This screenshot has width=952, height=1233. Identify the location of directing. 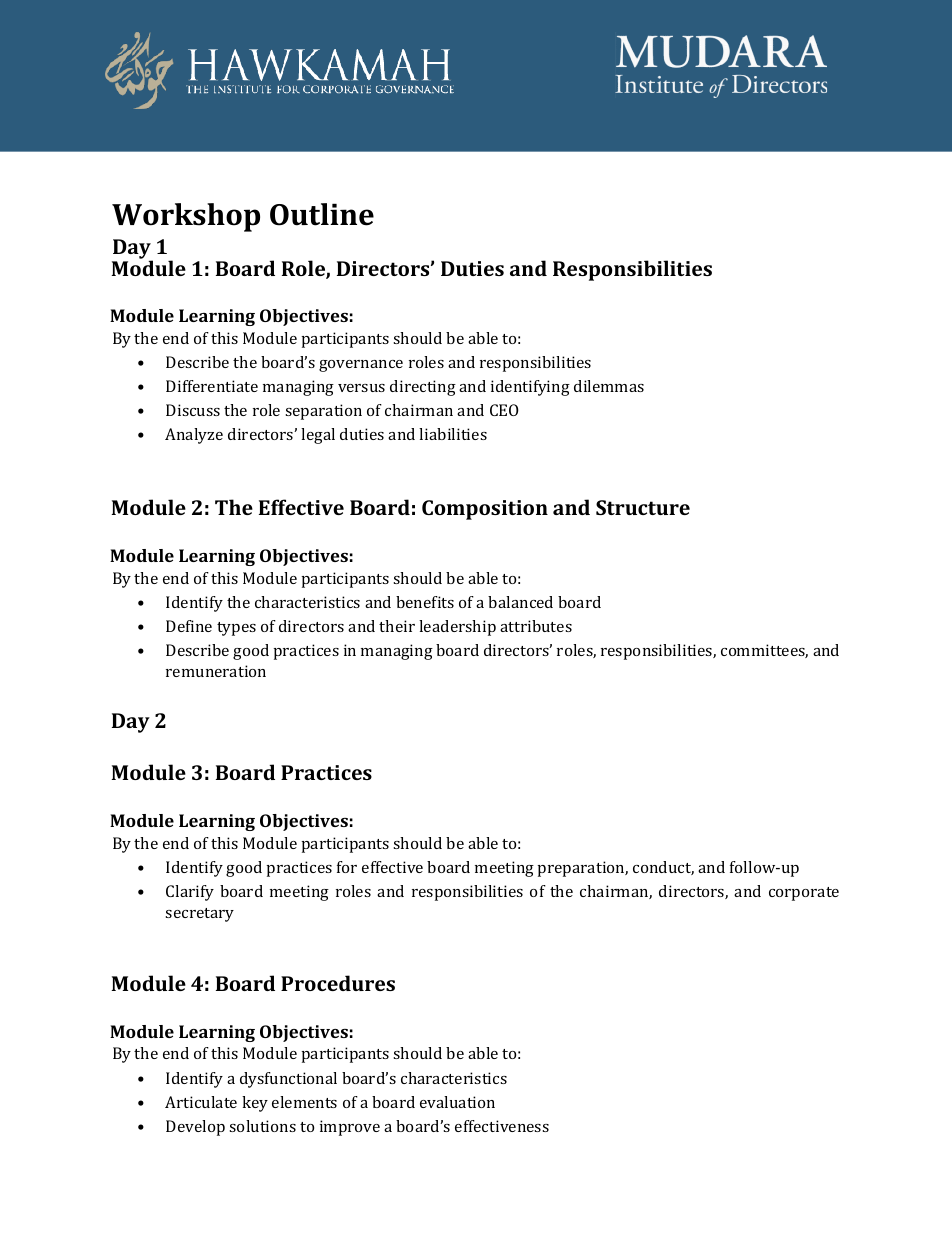
(423, 388).
